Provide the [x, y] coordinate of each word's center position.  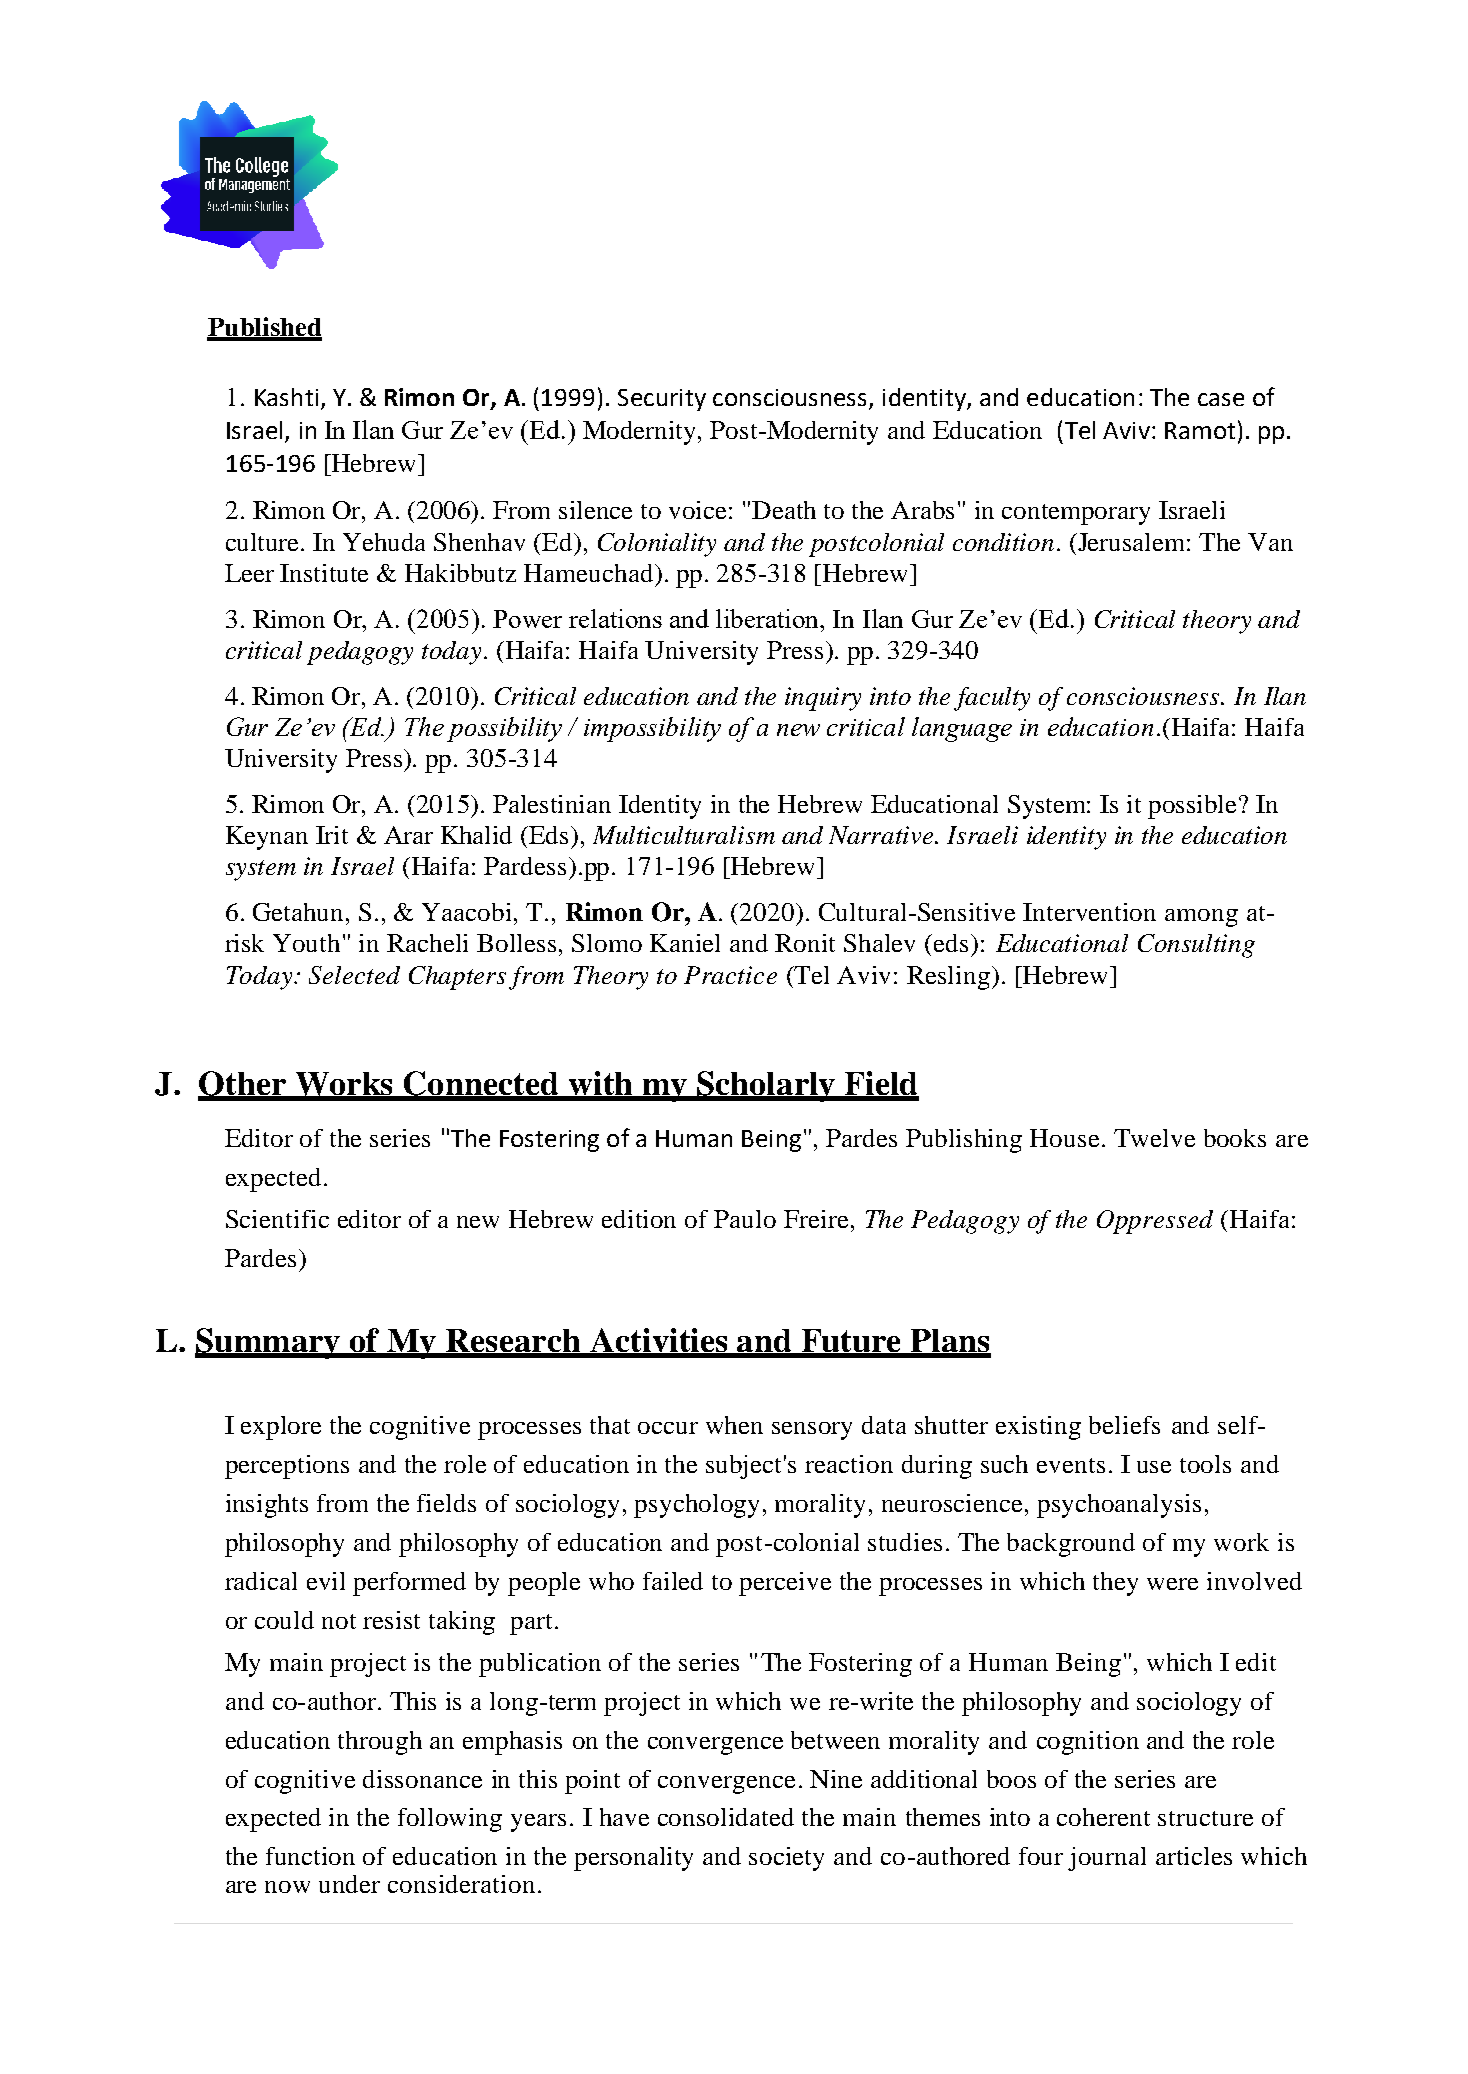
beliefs [1124, 1425]
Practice [730, 975]
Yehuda [384, 542]
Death [784, 510]
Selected [354, 975]
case [1221, 399]
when [734, 1425]
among [1201, 918]
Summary [268, 1343]
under [349, 1884]
